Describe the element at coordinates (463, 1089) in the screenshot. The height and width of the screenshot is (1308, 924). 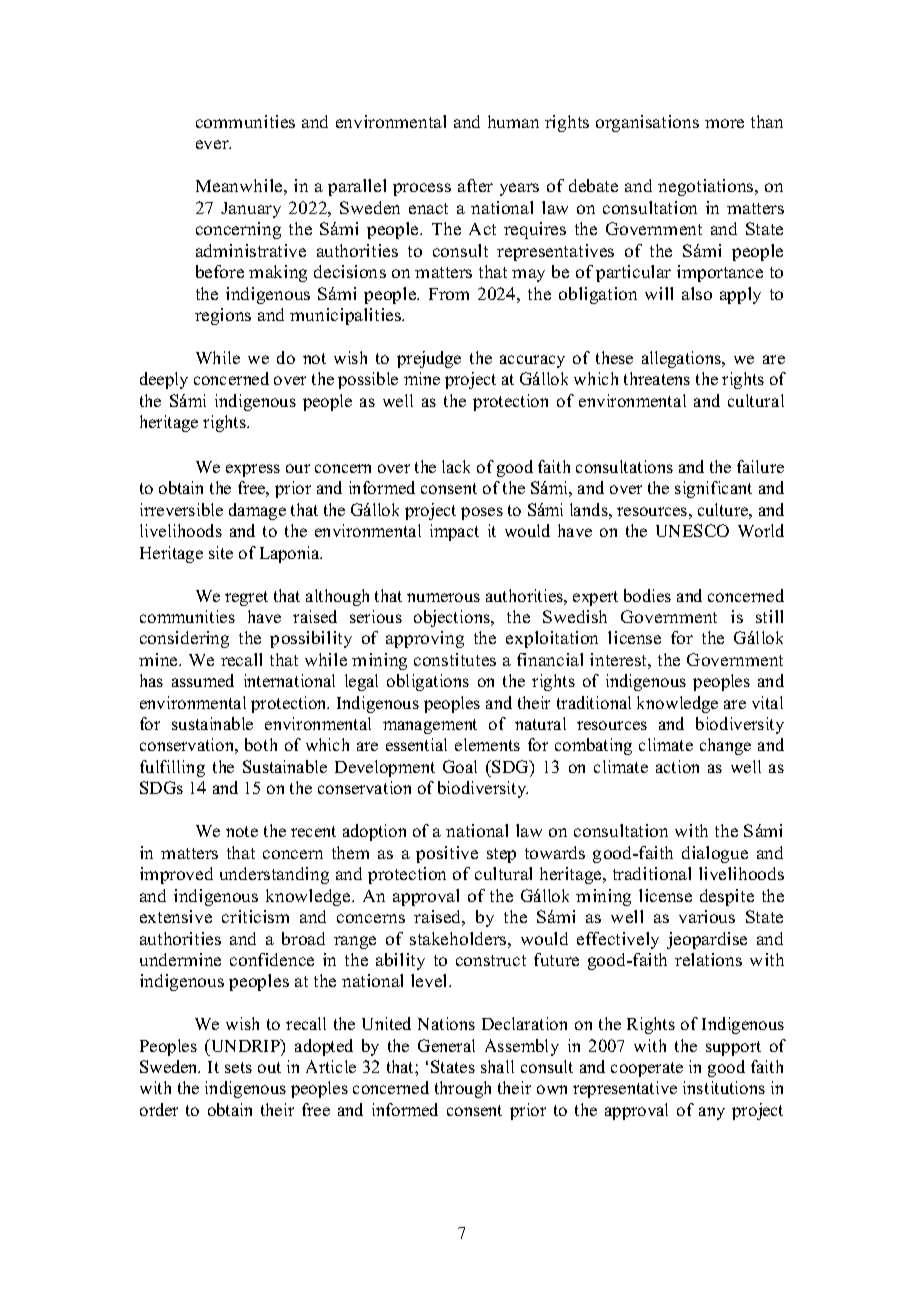
I see `through` at that location.
